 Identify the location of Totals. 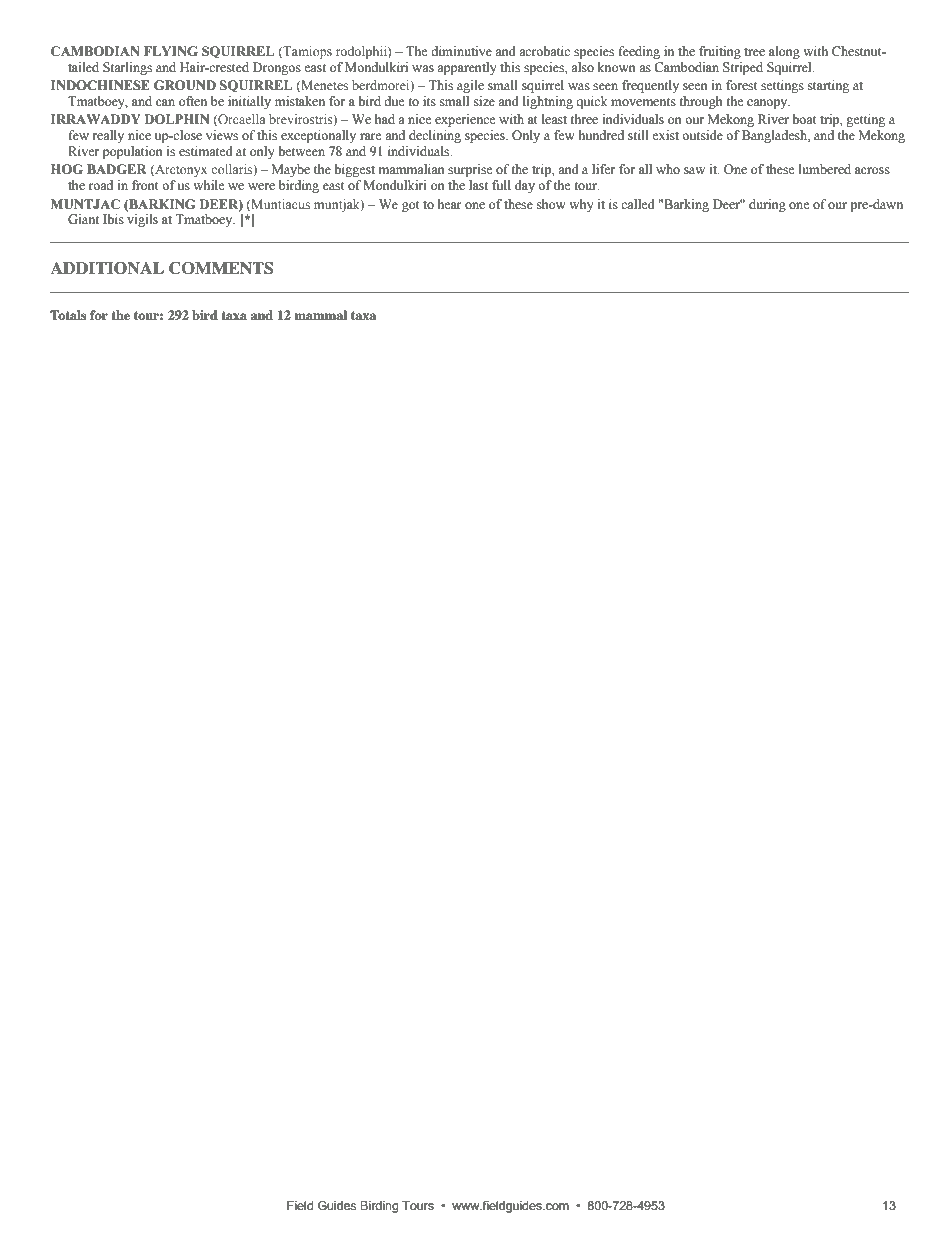
(68, 315).
